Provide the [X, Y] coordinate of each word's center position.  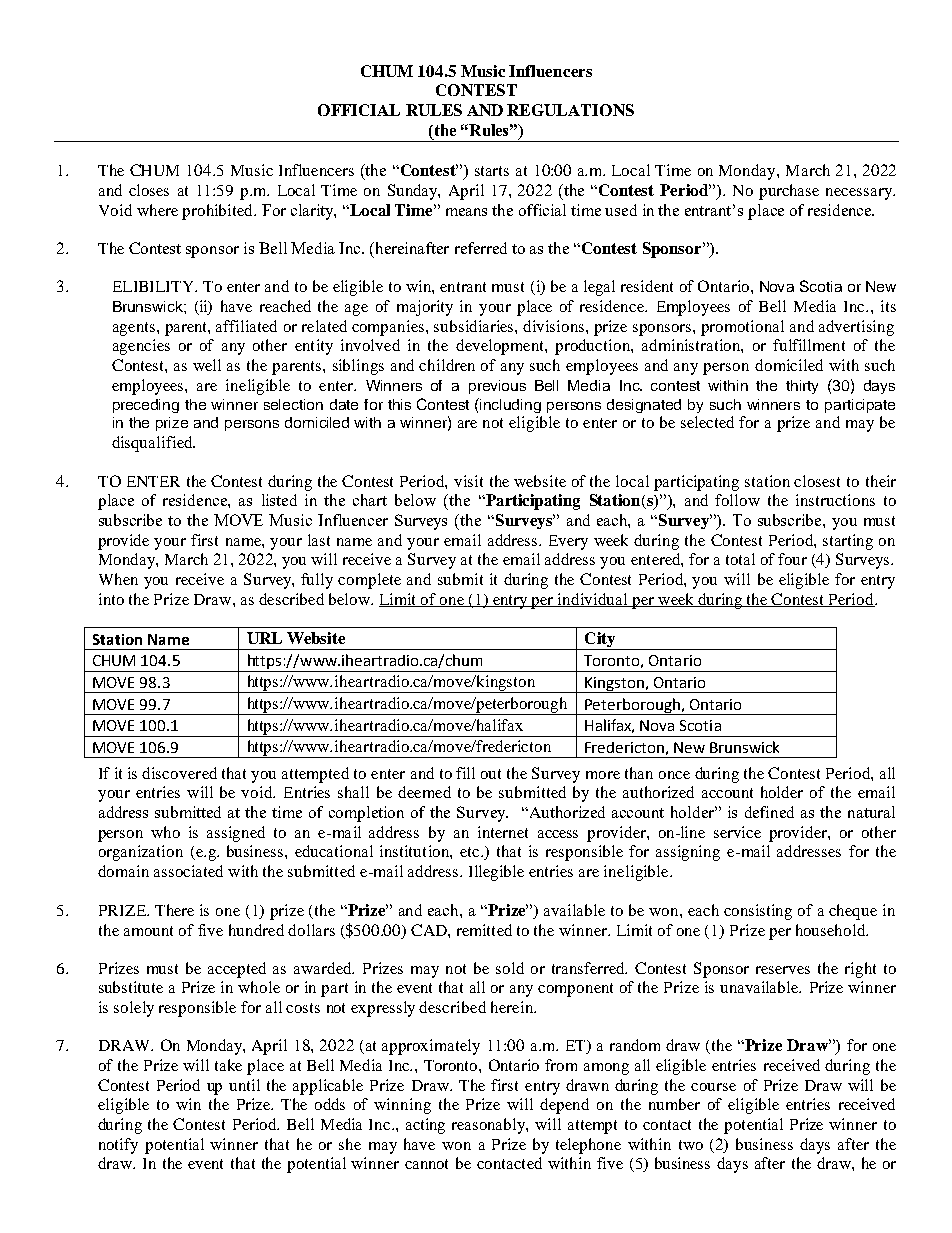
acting [425, 1126]
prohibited [218, 212]
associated [188, 871]
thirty [802, 387]
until [244, 1085]
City [600, 641]
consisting [758, 912]
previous [497, 387]
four [792, 559]
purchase [789, 192]
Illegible [496, 873]
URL [264, 638]
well [207, 365]
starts [492, 171]
